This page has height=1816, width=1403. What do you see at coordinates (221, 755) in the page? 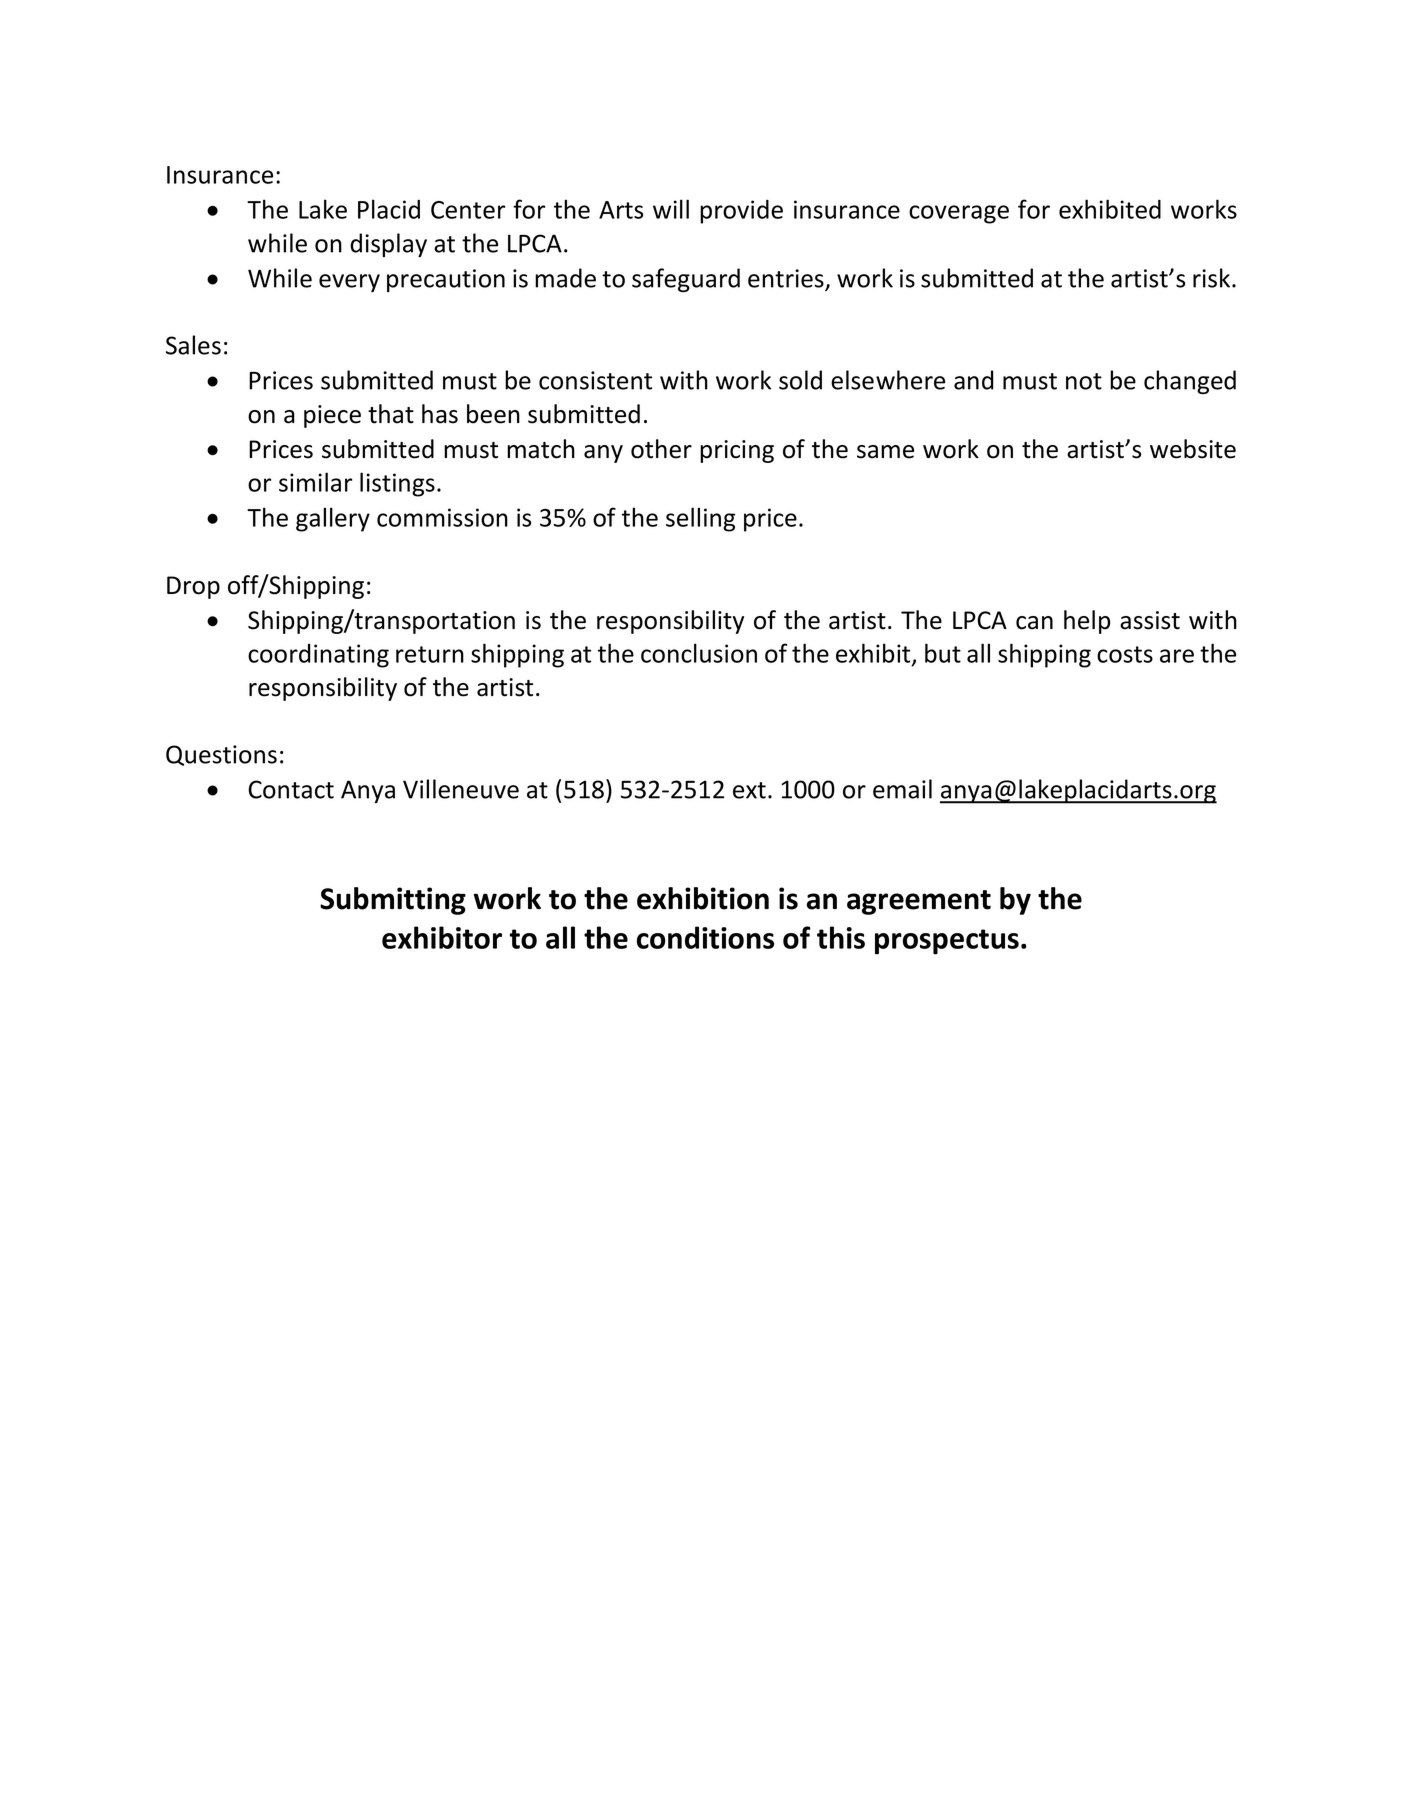
I see `Questions` at bounding box center [221, 755].
